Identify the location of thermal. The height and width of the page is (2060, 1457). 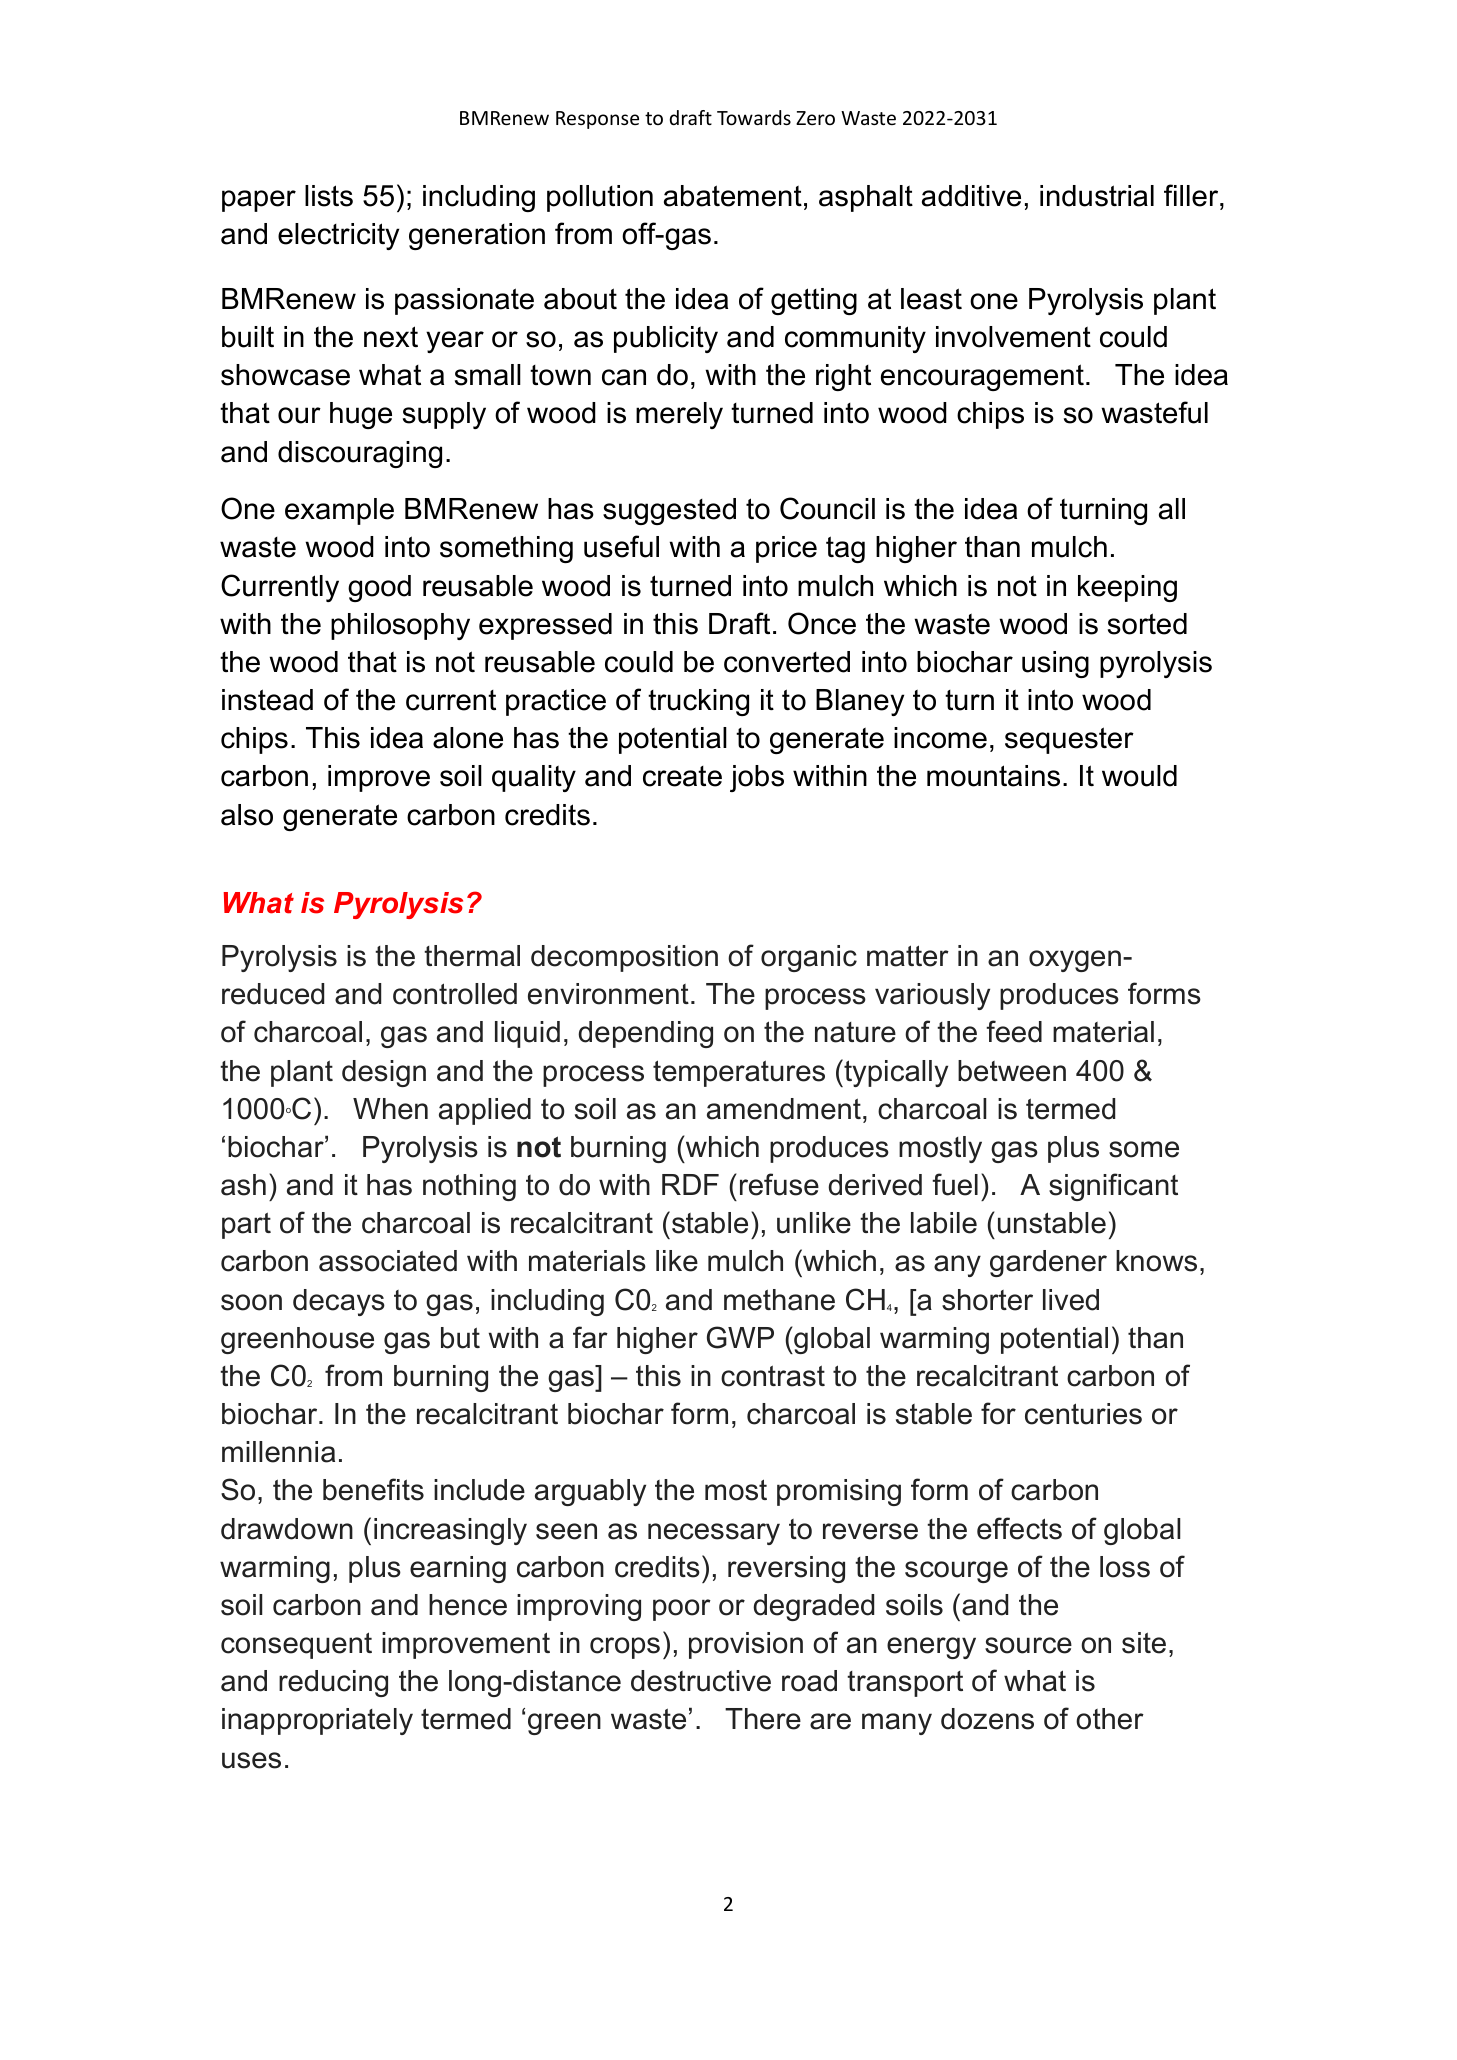
(472, 956).
